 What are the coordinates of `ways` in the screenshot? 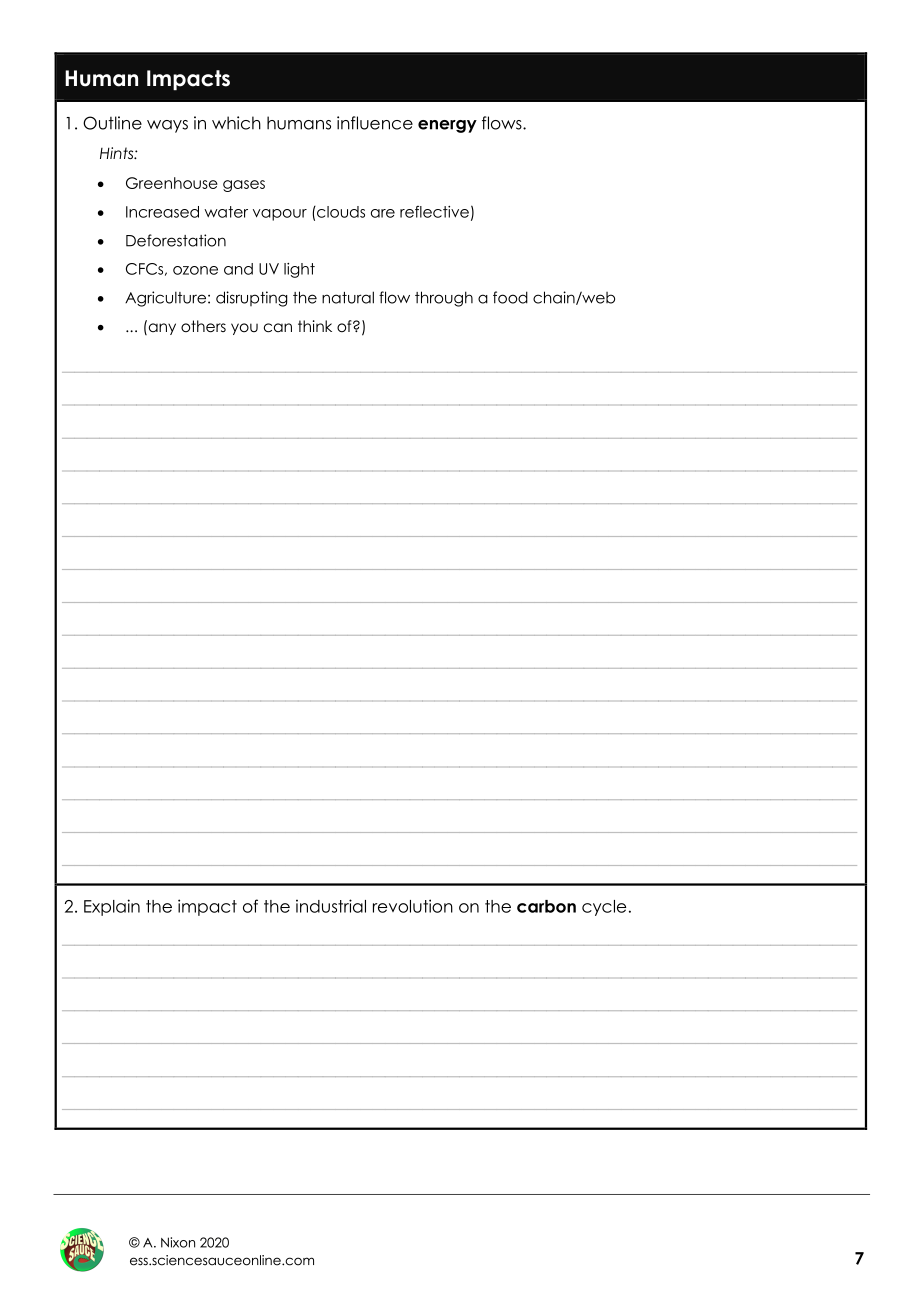 It's located at (167, 126).
